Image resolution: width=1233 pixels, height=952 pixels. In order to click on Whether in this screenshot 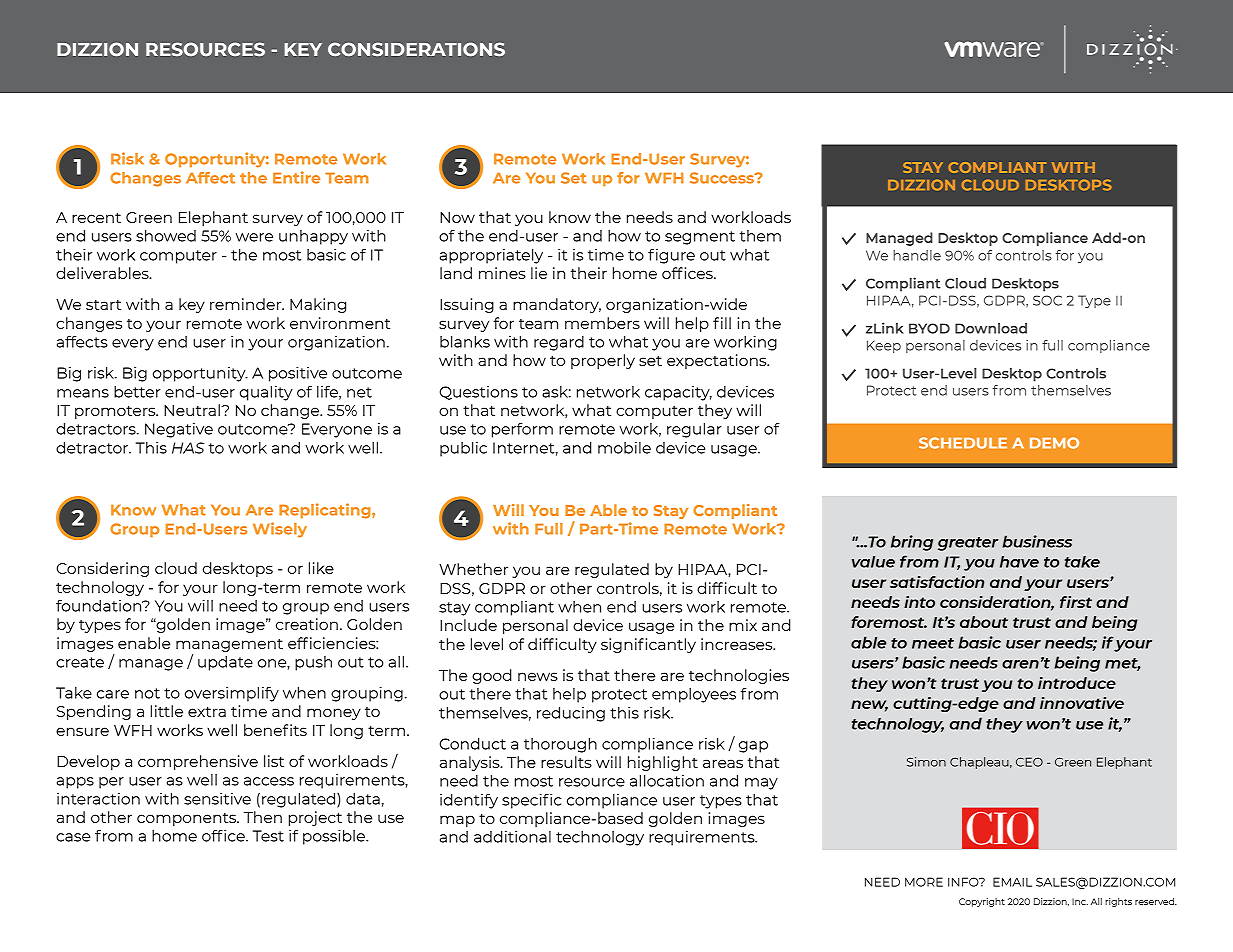, I will do `click(473, 569)`.
